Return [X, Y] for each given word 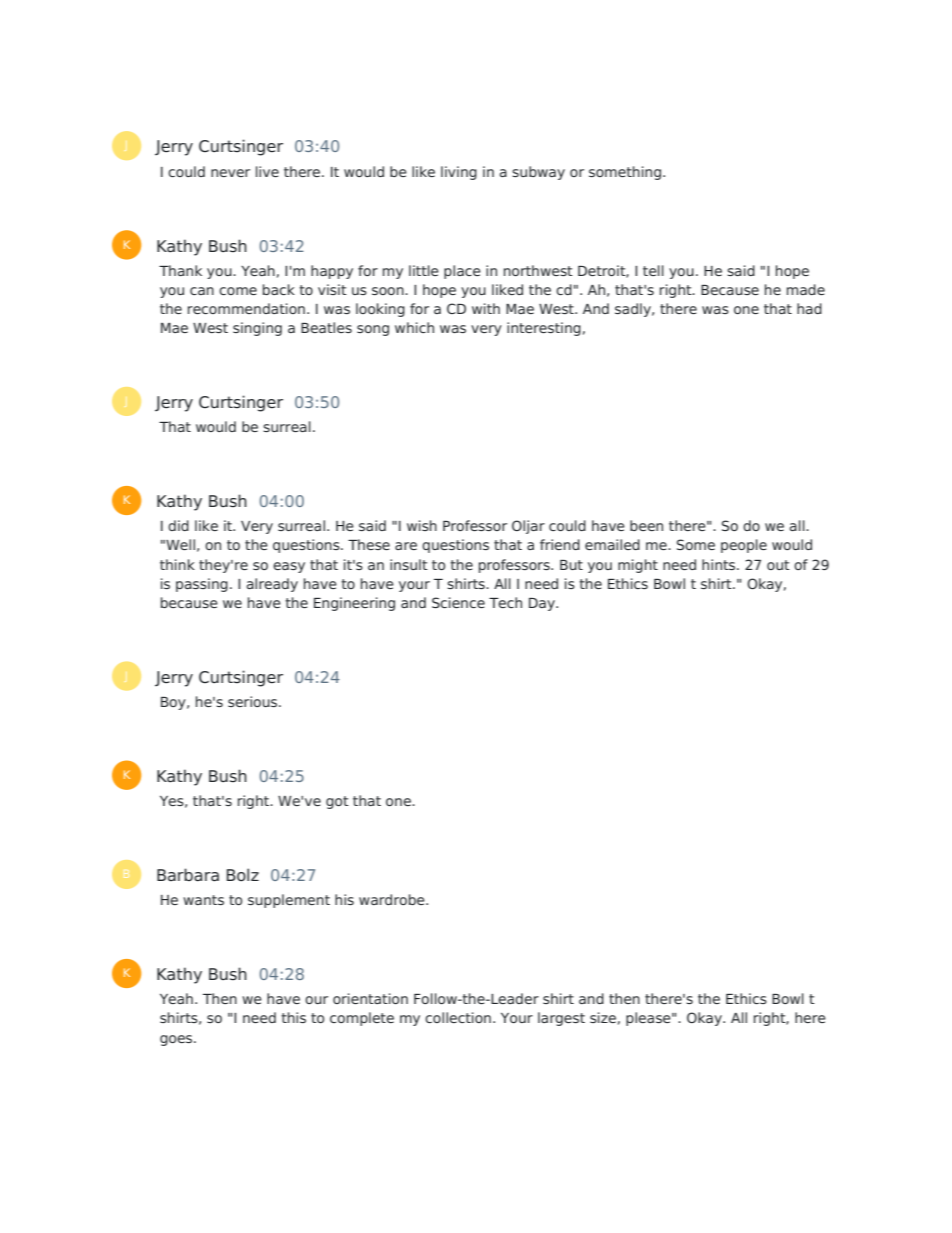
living [459, 173]
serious [254, 701]
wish [422, 525]
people [744, 546]
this [293, 1017]
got [337, 802]
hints [720, 564]
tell [653, 270]
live [267, 171]
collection [458, 1017]
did [178, 525]
